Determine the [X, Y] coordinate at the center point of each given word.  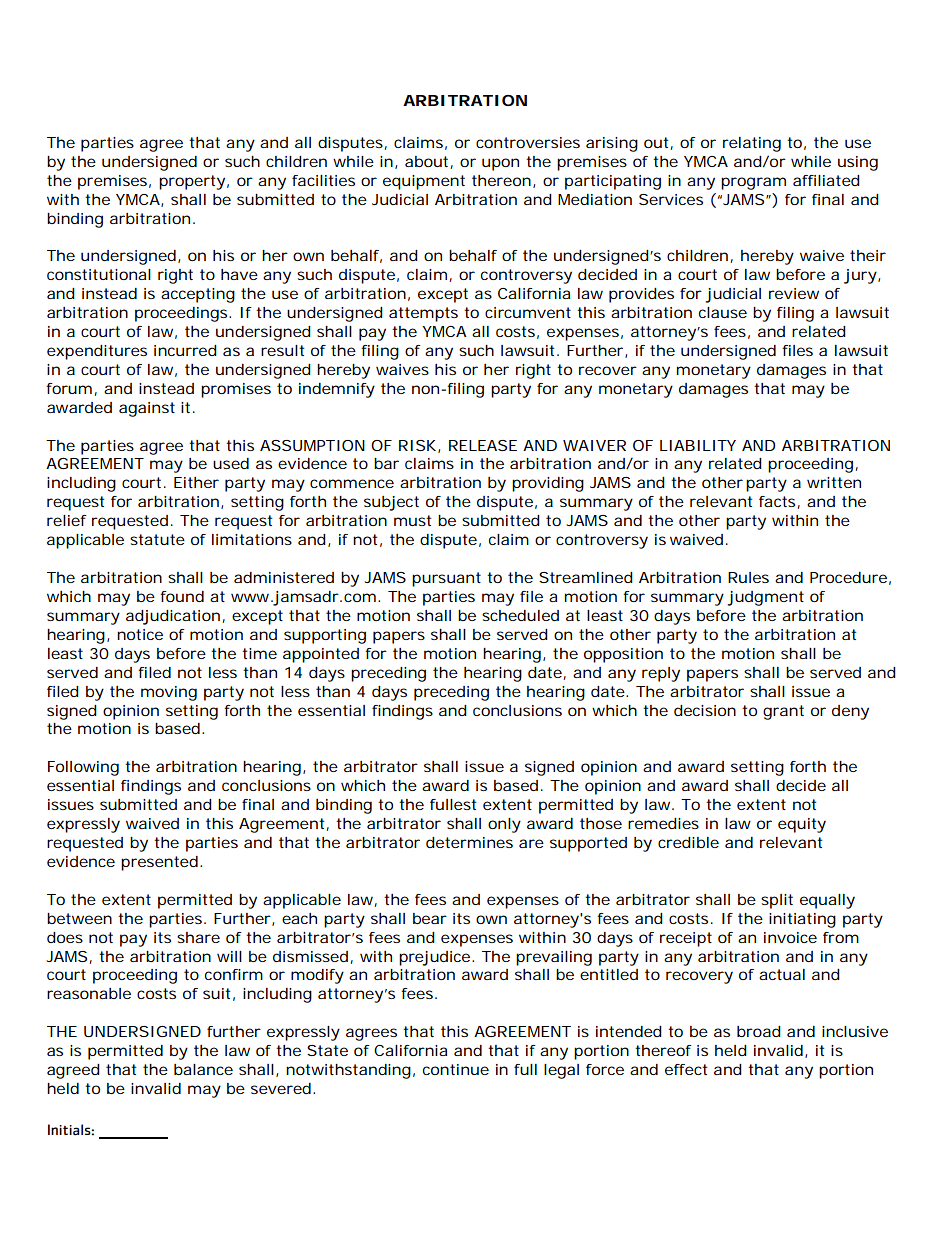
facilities [323, 180]
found [182, 596]
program [753, 183]
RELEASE [483, 445]
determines [469, 842]
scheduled [520, 615]
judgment [765, 598]
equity [802, 825]
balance [203, 1069]
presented [161, 863]
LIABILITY [698, 445]
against [147, 409]
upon [500, 164]
